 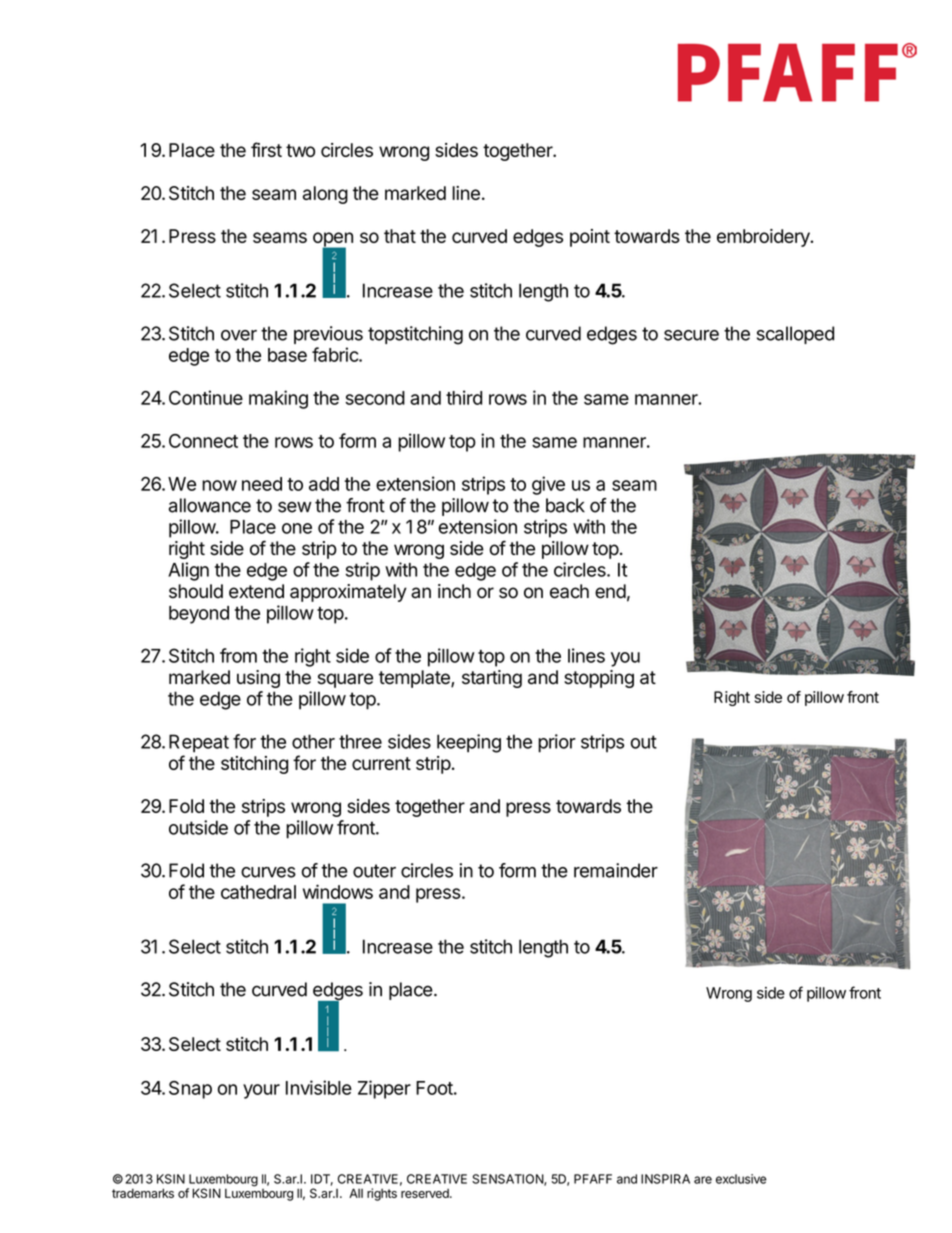 I want to click on back, so click(x=565, y=505).
